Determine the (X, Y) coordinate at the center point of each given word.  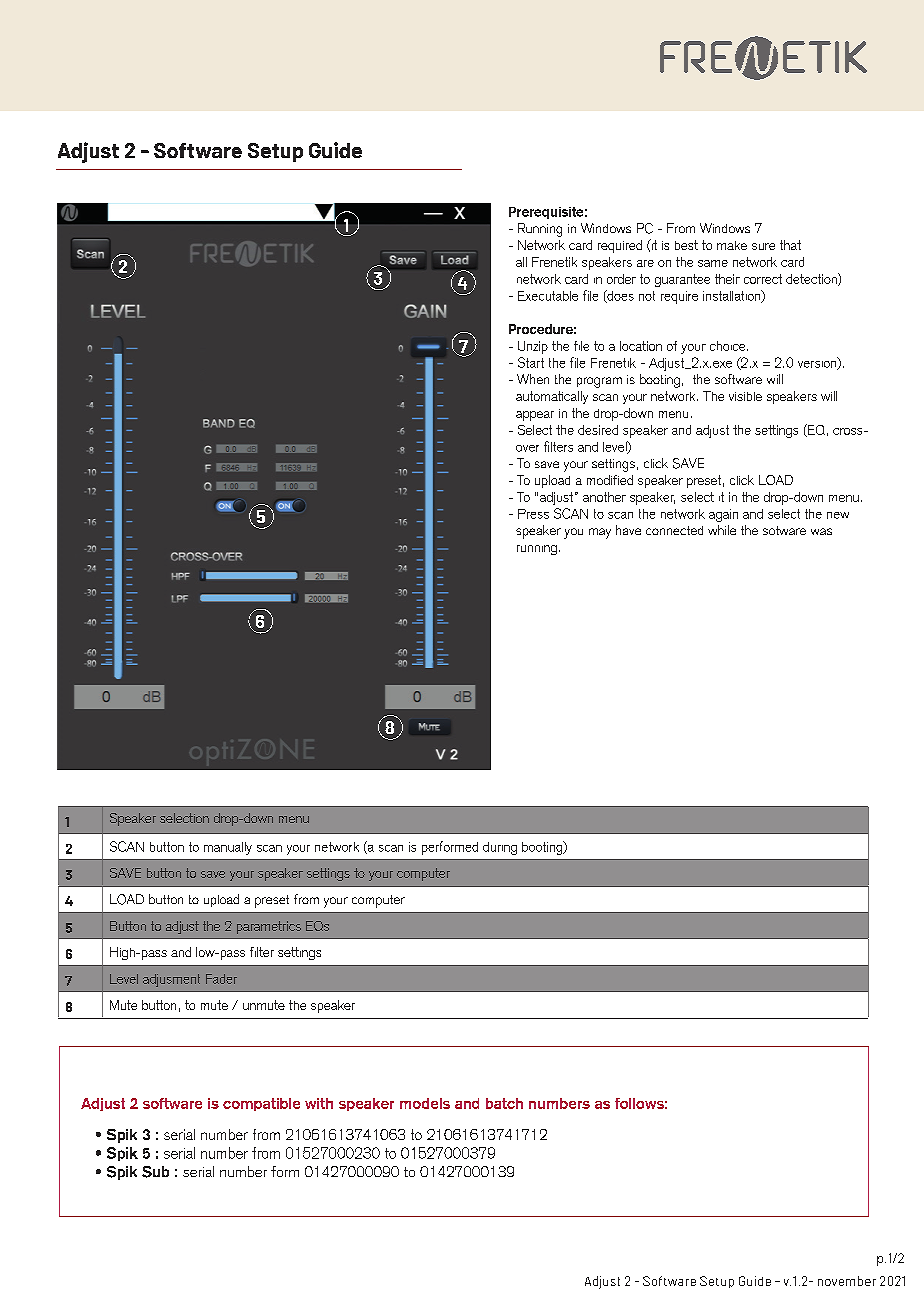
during (500, 848)
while (722, 530)
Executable (548, 296)
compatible (261, 1104)
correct (763, 279)
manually (228, 848)
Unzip (533, 347)
